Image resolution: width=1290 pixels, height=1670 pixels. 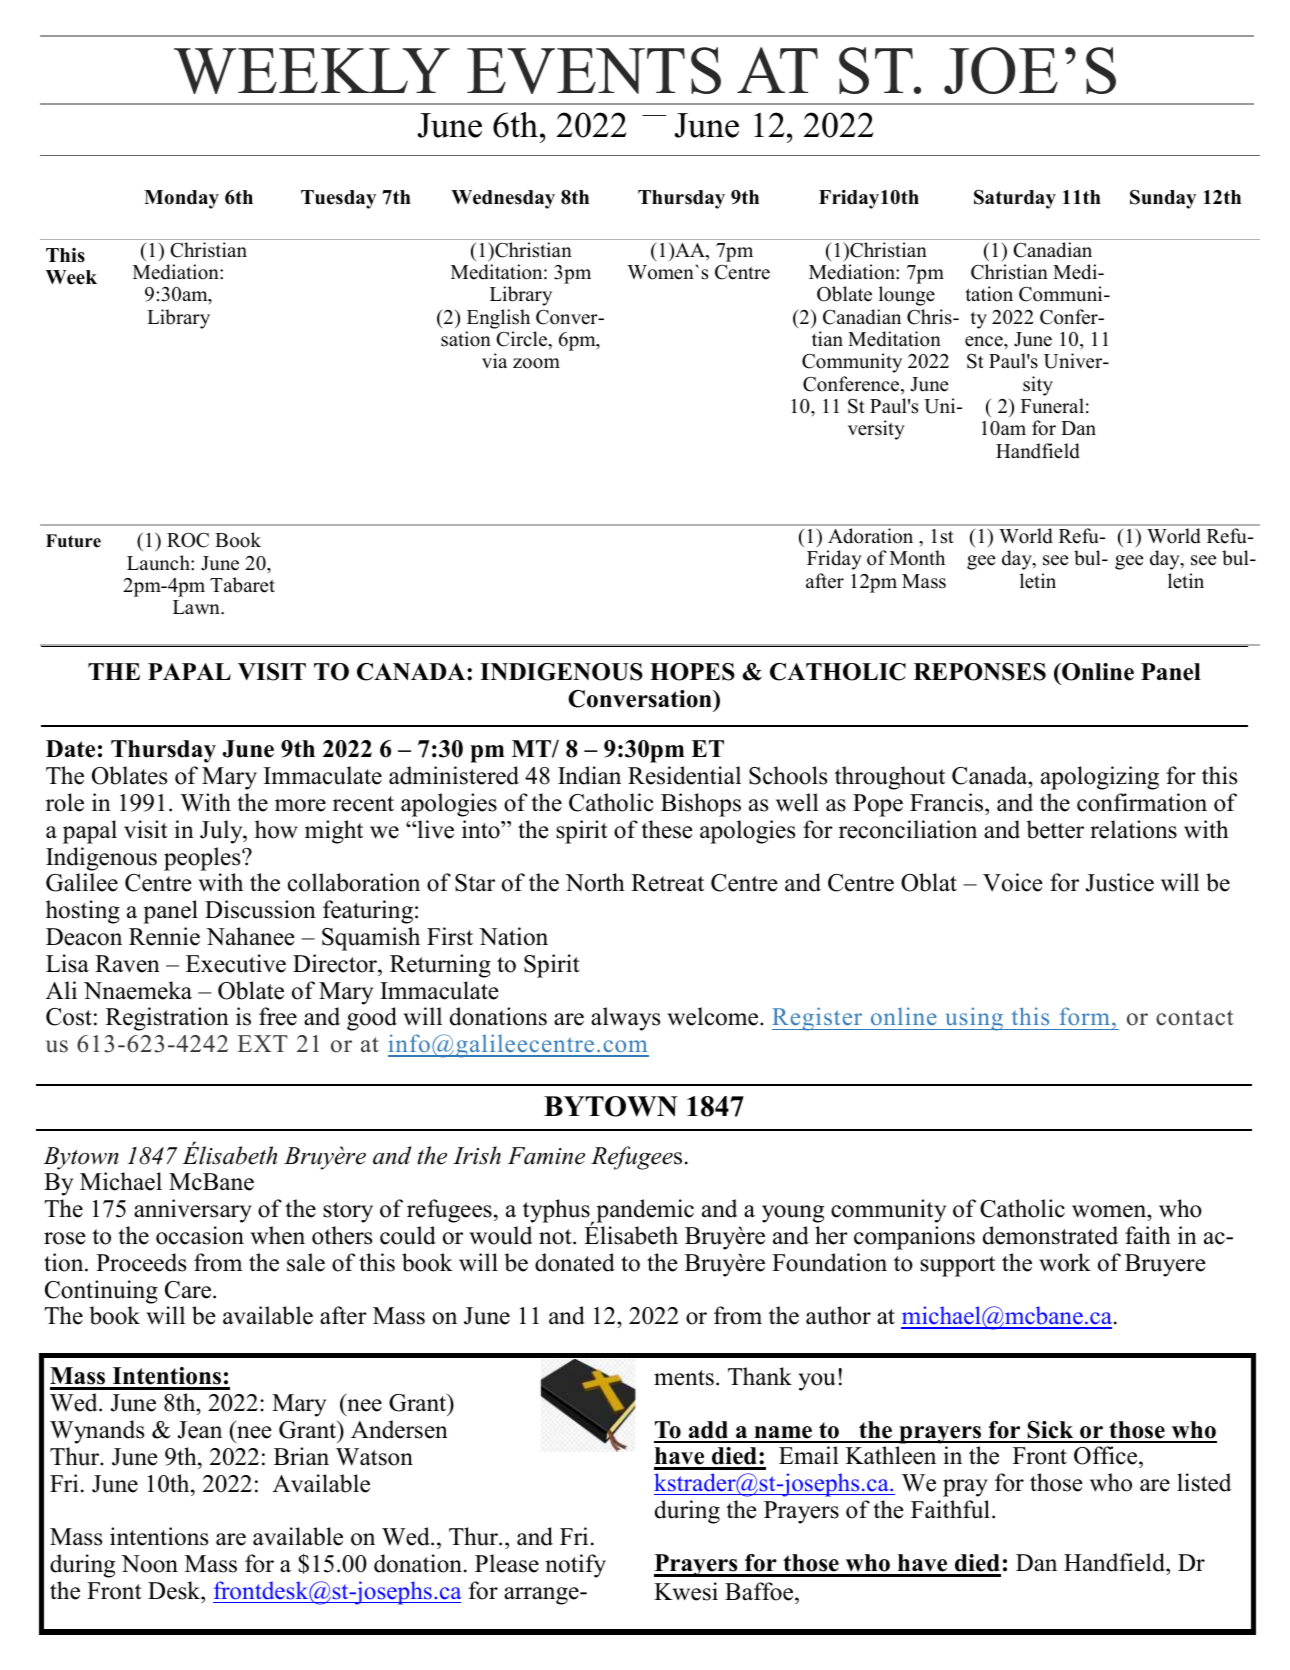 I want to click on Saturday, so click(x=1015, y=199).
